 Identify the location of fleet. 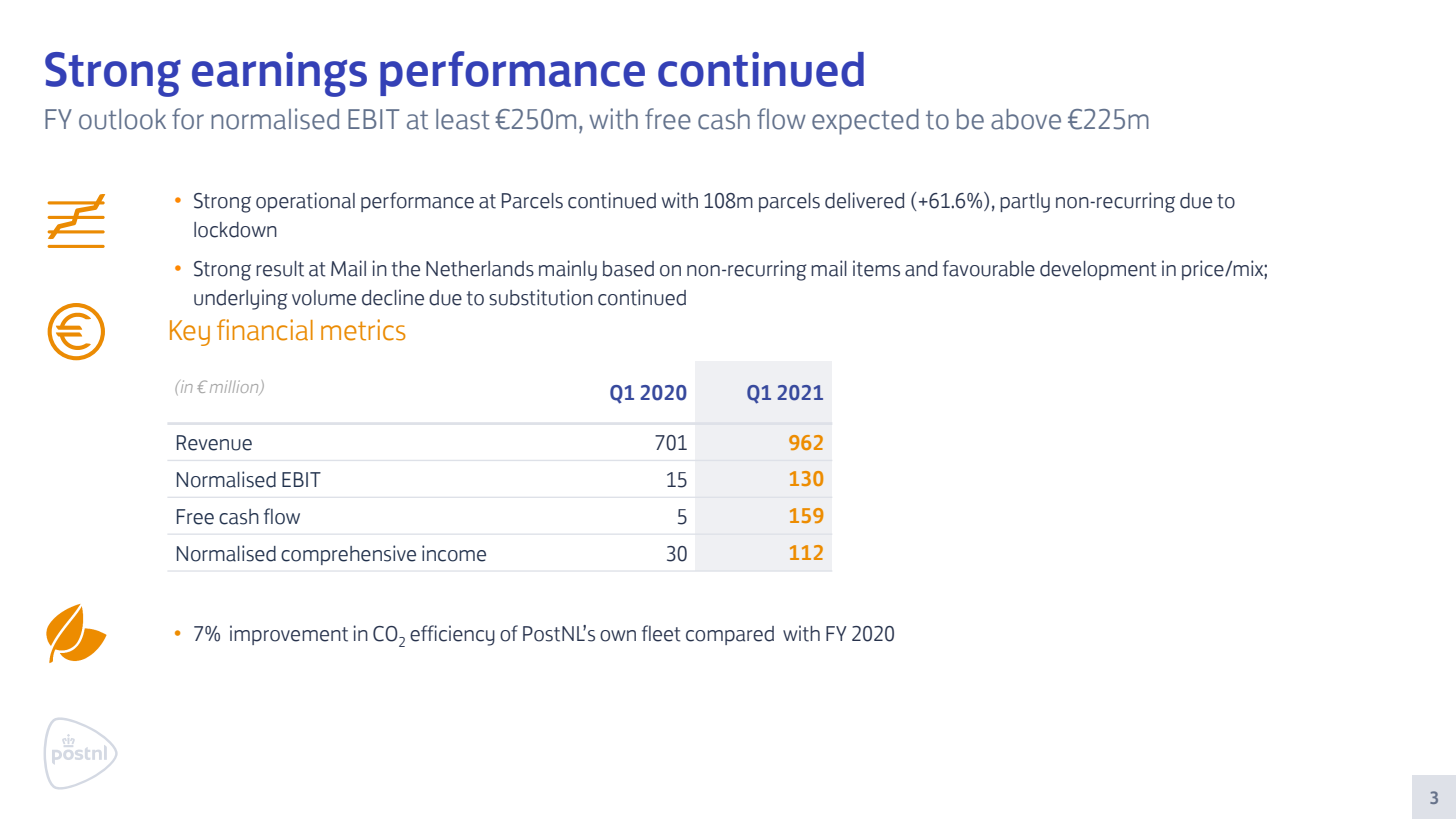
(661, 633).
